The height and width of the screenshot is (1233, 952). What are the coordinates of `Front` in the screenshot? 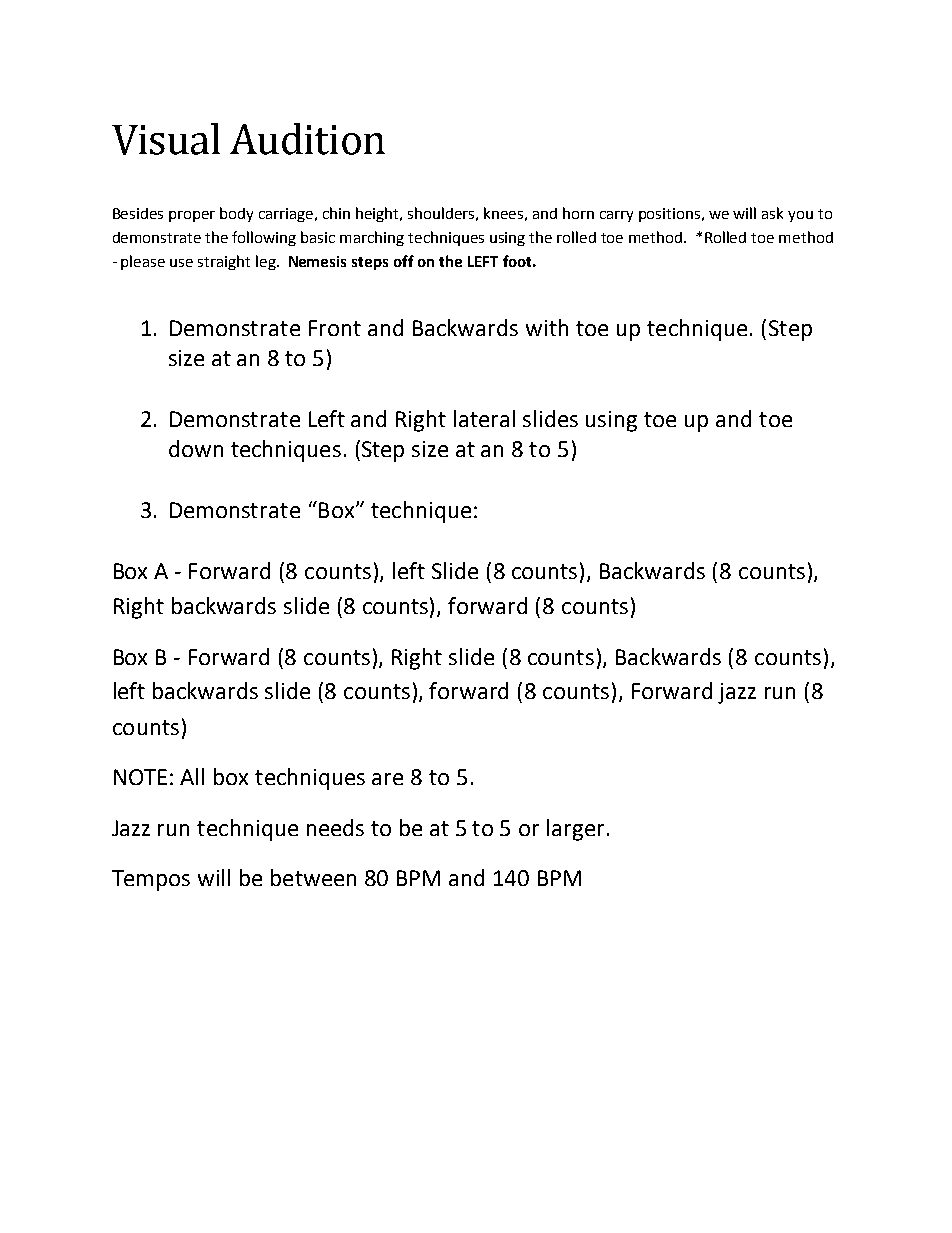 It's located at (335, 328).
